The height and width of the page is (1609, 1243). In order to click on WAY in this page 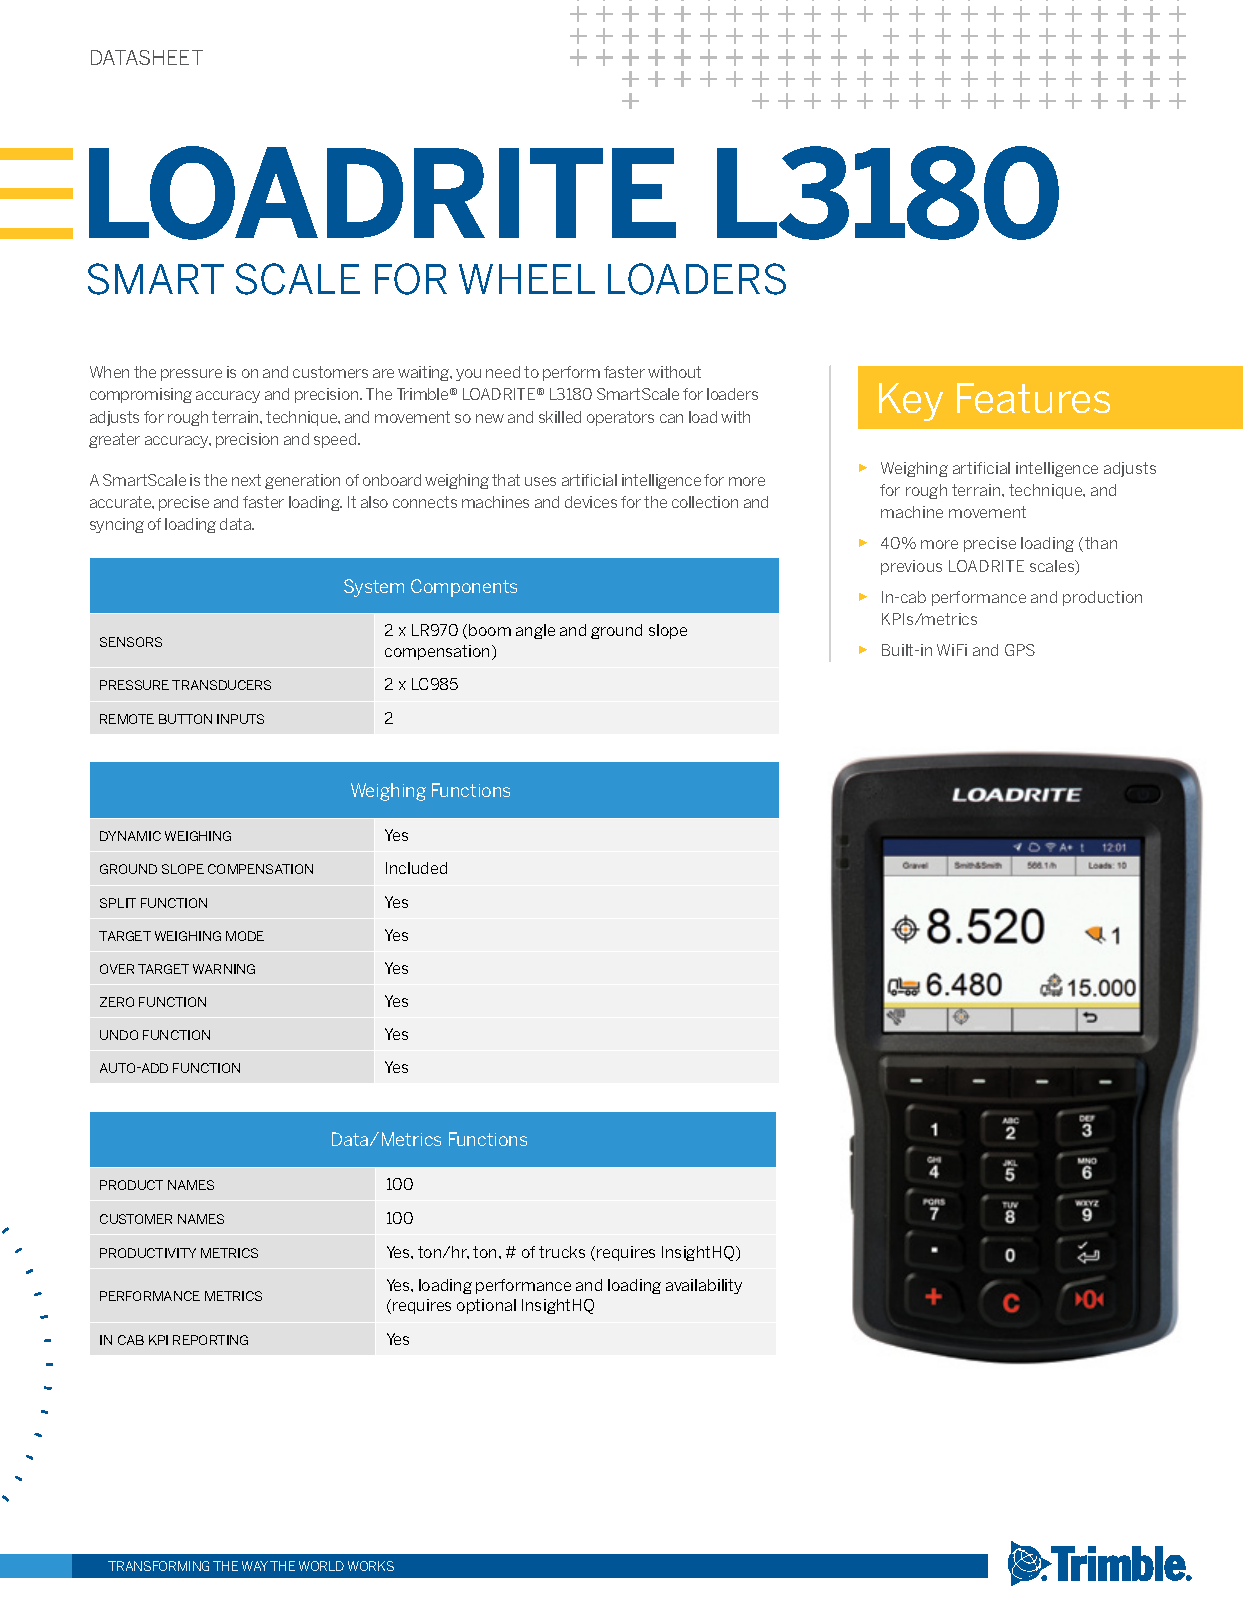, I will do `click(255, 1566)`.
